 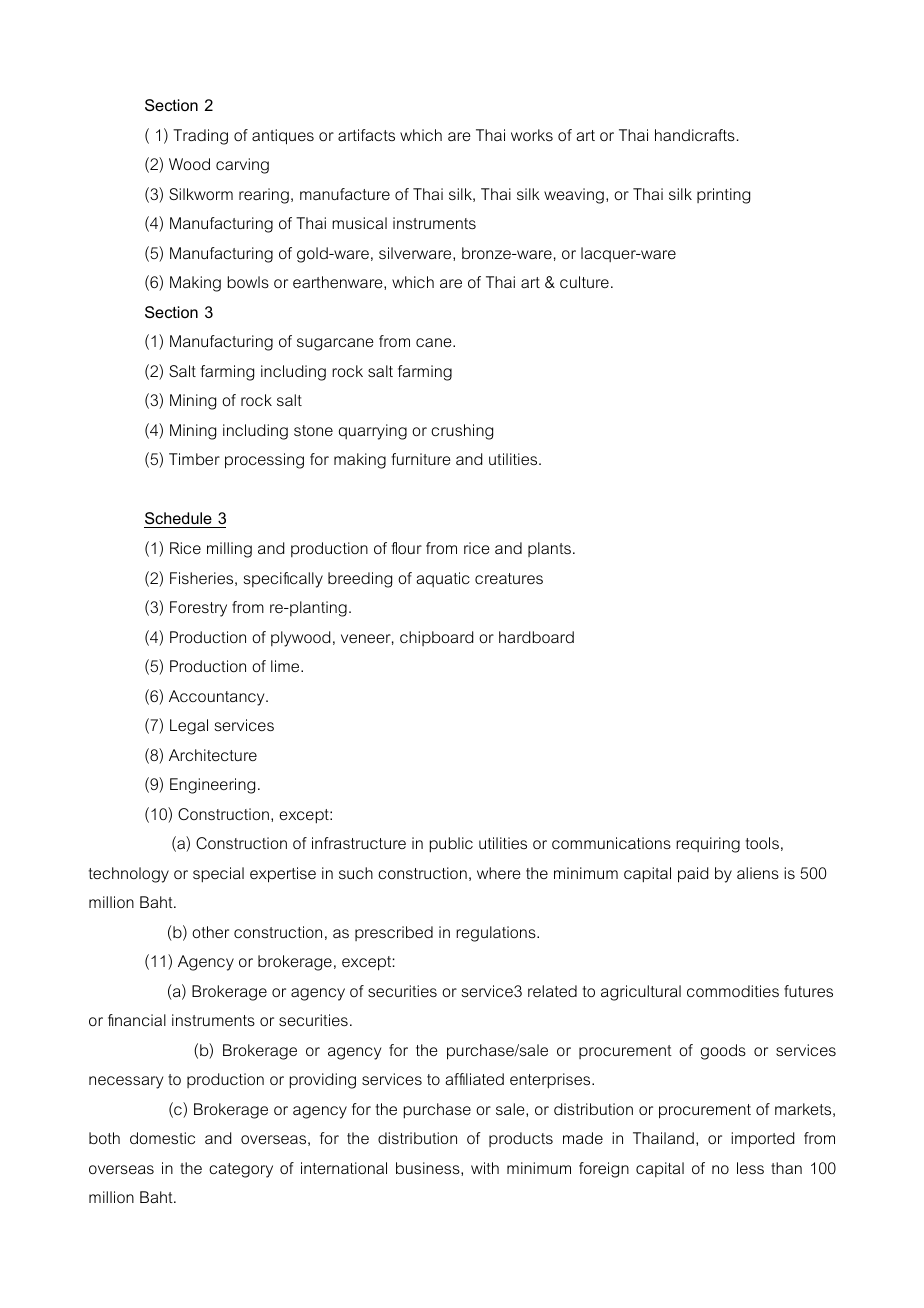 What do you see at coordinates (421, 459) in the screenshot?
I see `furniture` at bounding box center [421, 459].
